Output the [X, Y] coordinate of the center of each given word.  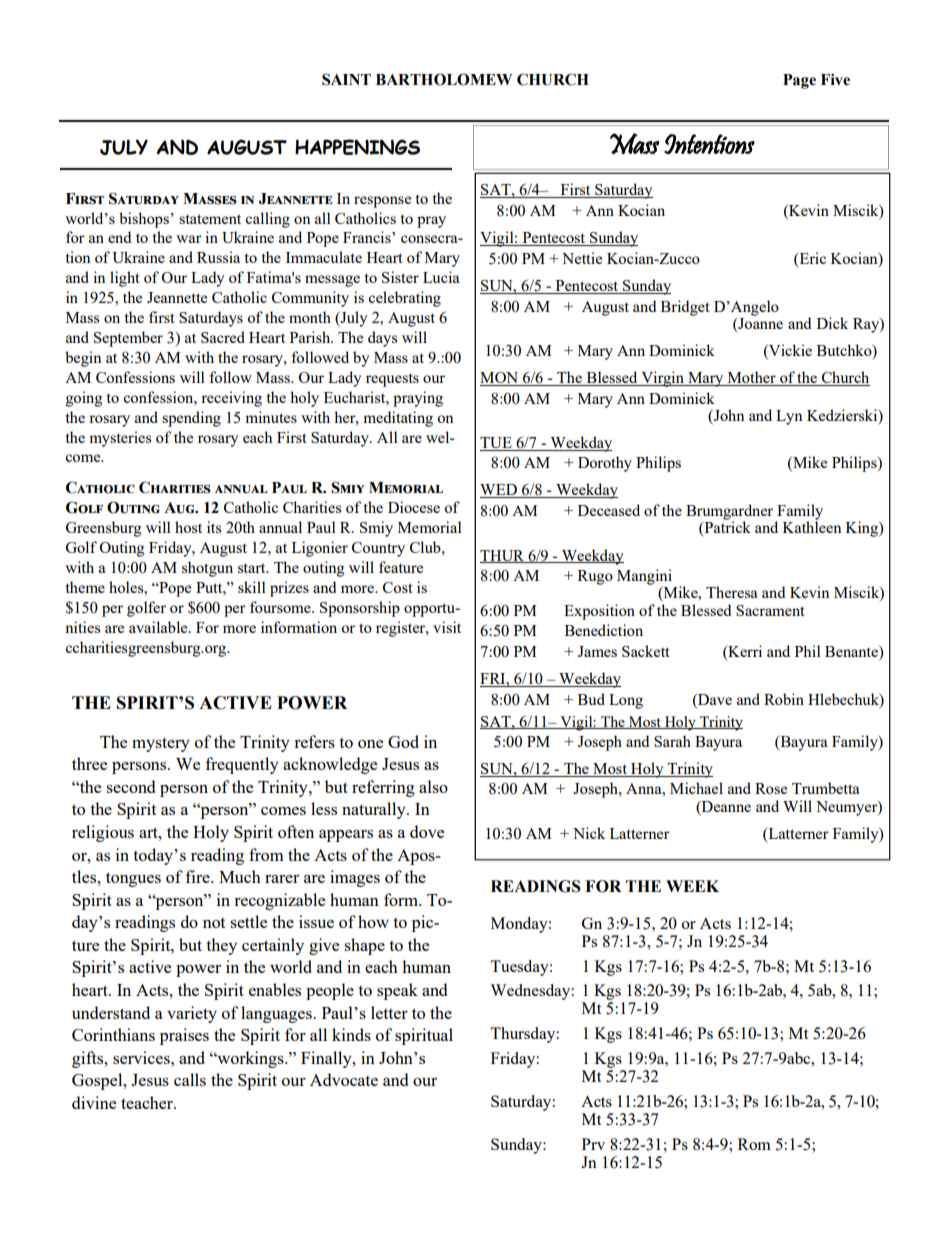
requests [392, 380]
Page [799, 81]
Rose [771, 788]
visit [447, 627]
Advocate [344, 1079]
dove [427, 831]
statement [210, 219]
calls [190, 1079]
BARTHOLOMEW [444, 79]
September [128, 339]
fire [199, 876]
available [159, 627]
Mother [751, 378]
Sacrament [770, 610]
